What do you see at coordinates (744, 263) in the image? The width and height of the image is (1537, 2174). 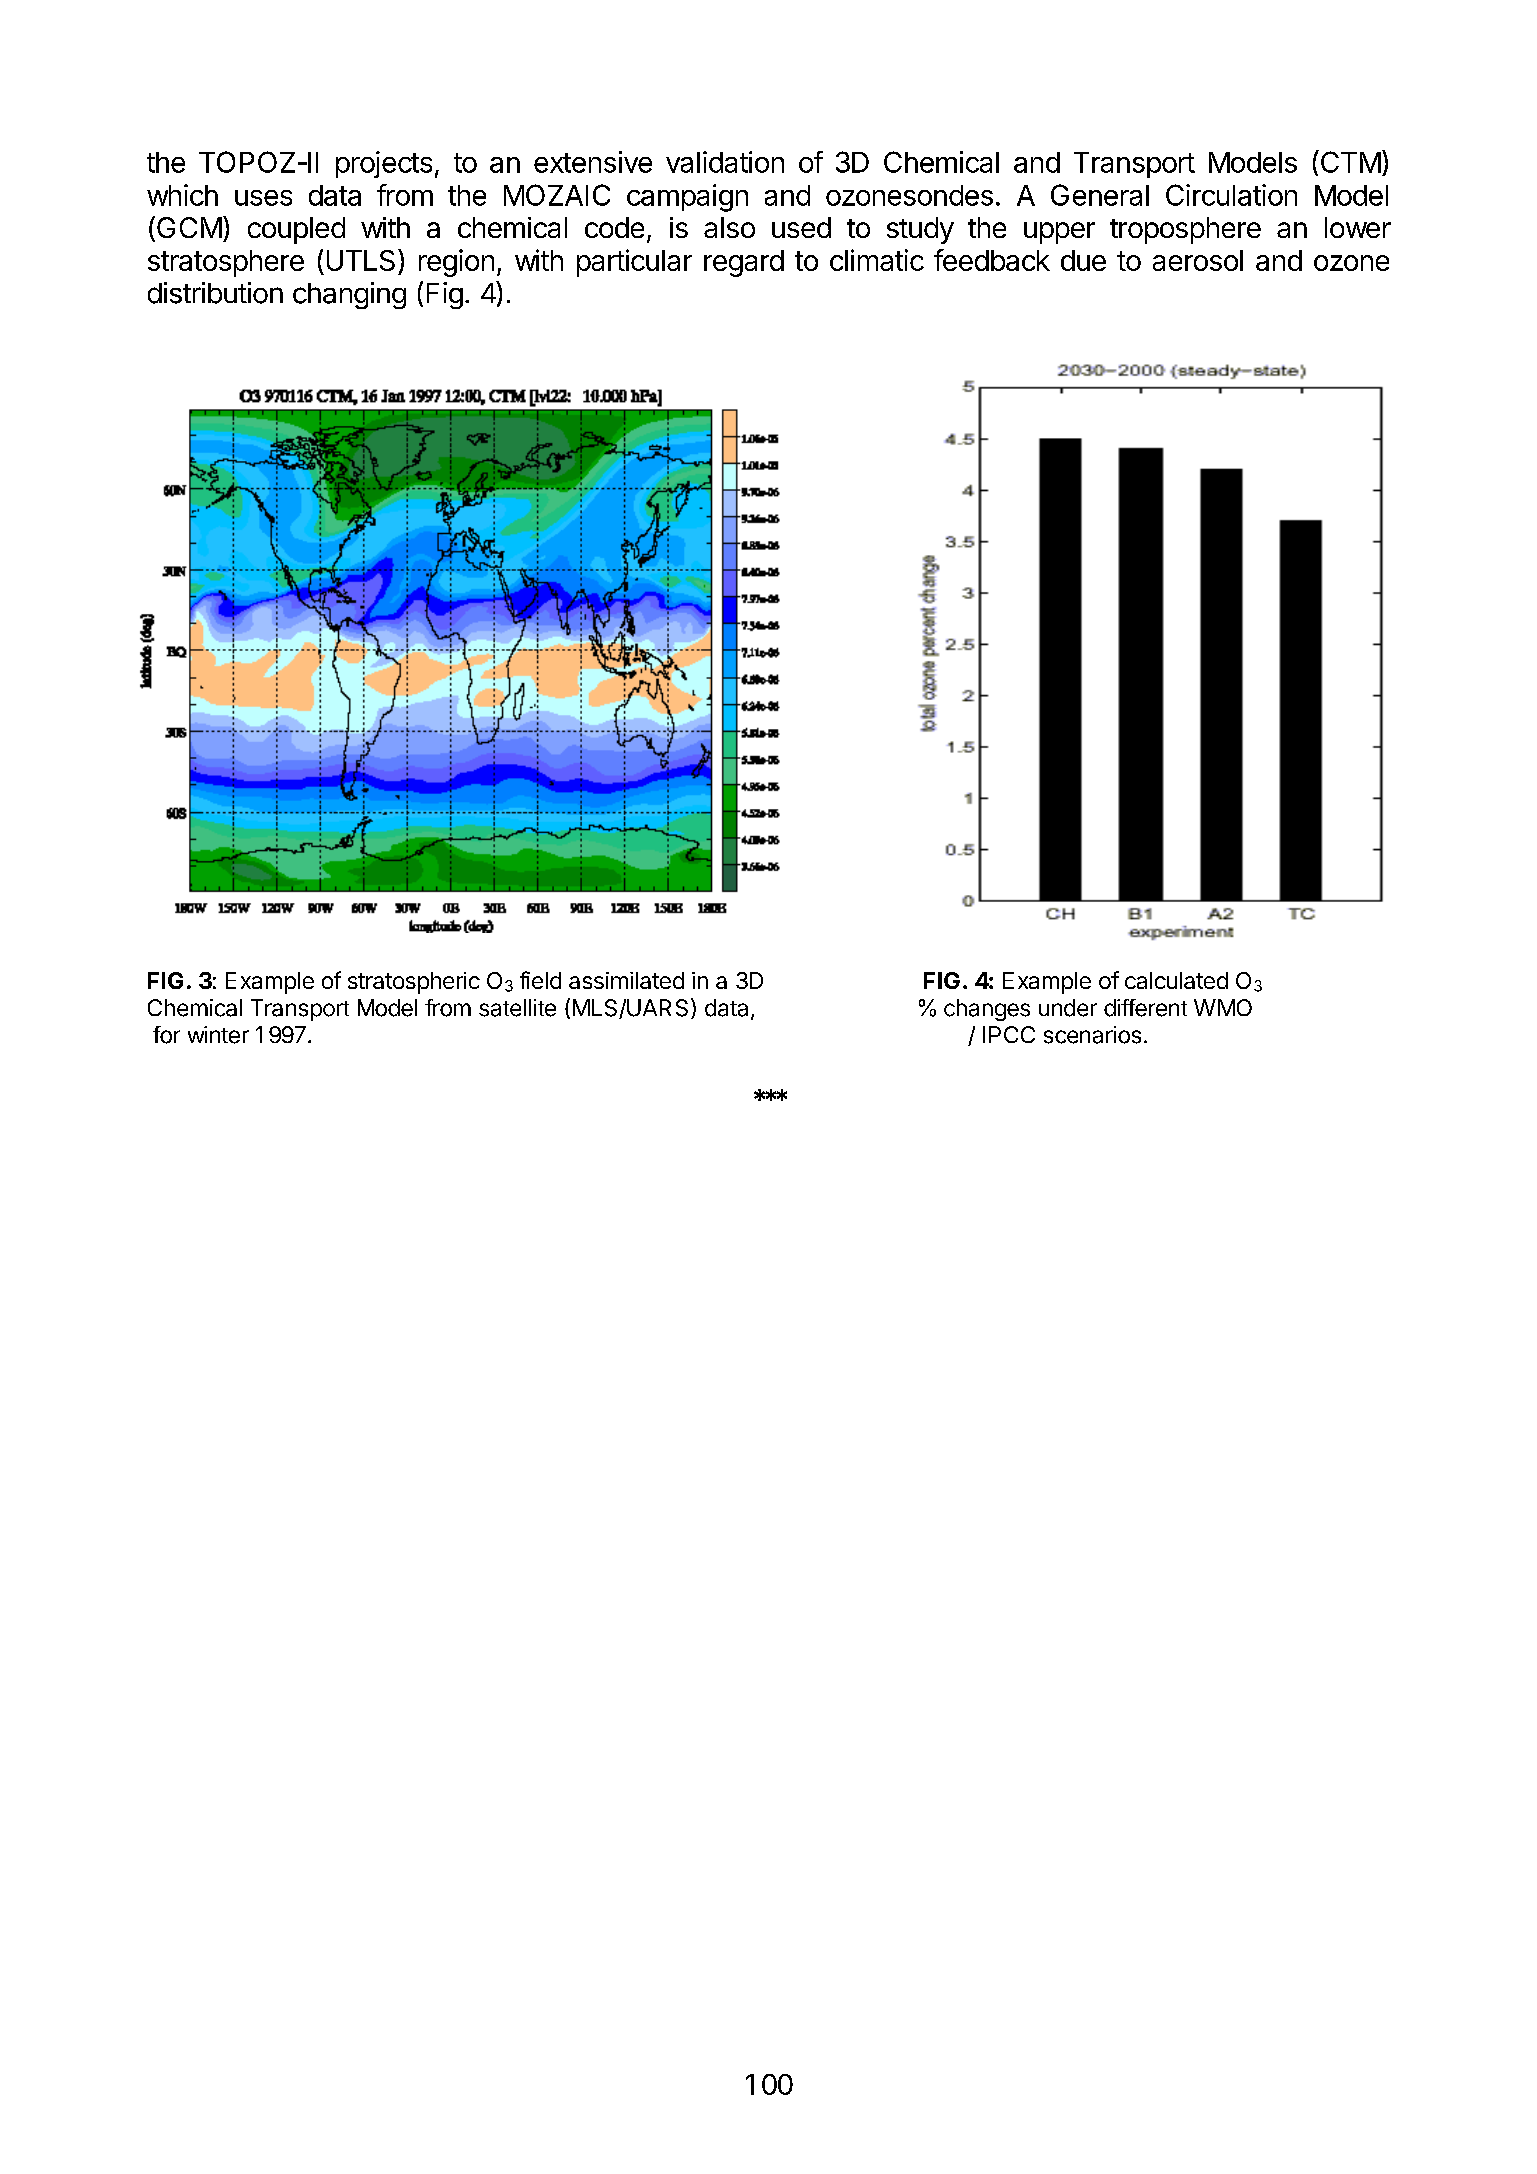 I see `regard` at bounding box center [744, 263].
